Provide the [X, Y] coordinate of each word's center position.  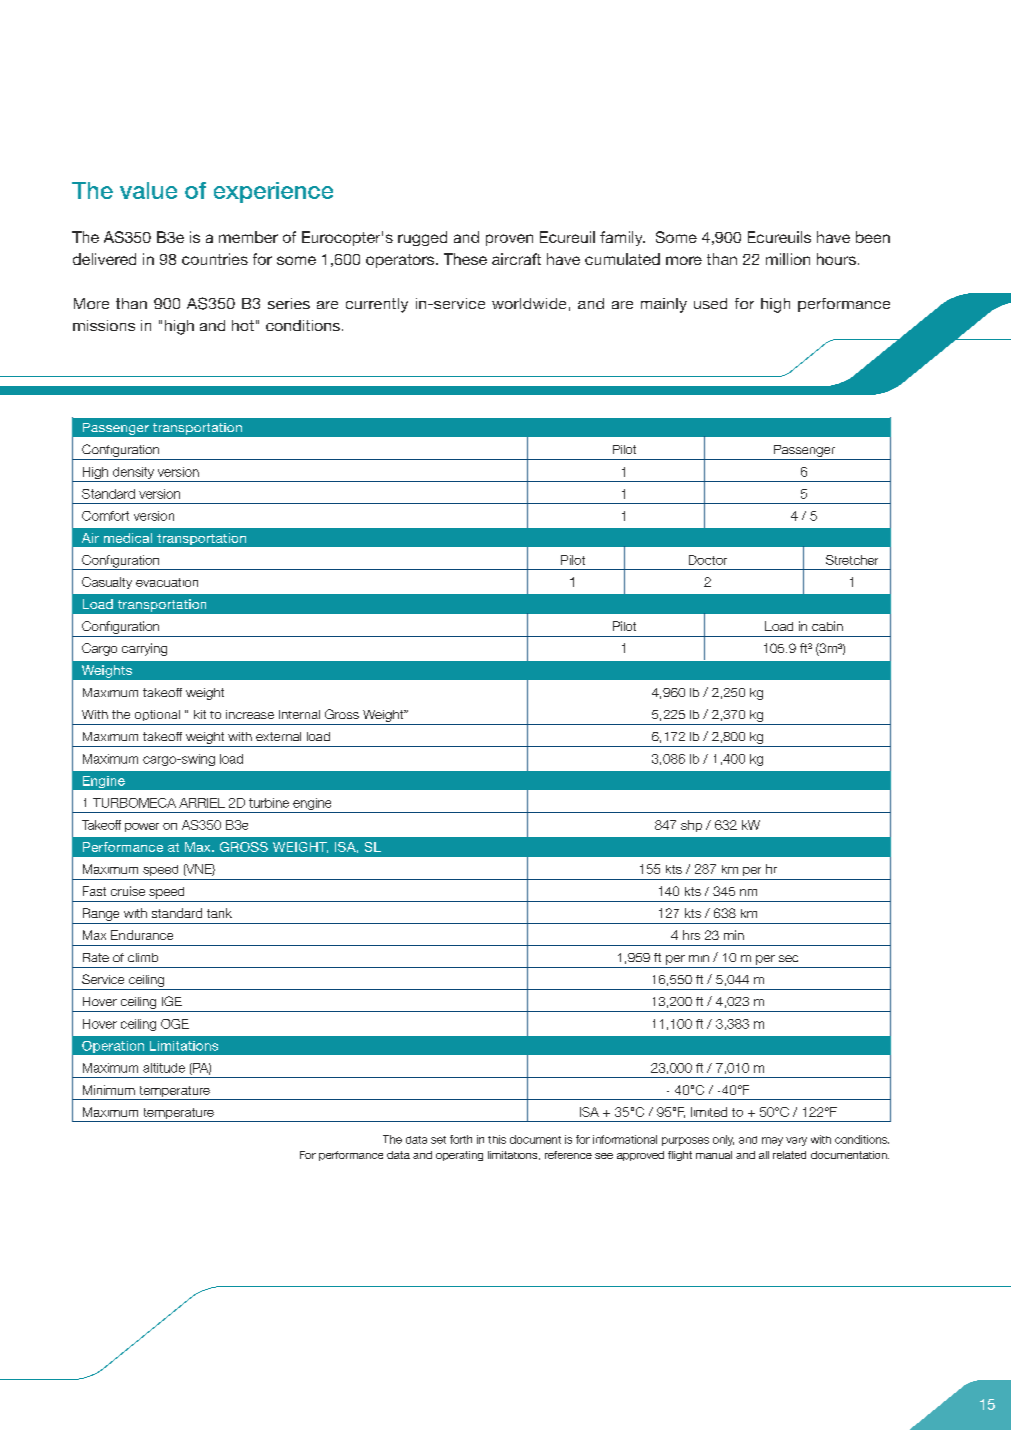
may [772, 1141]
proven [509, 240]
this [497, 1139]
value [148, 190]
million [788, 259]
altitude [164, 1068]
